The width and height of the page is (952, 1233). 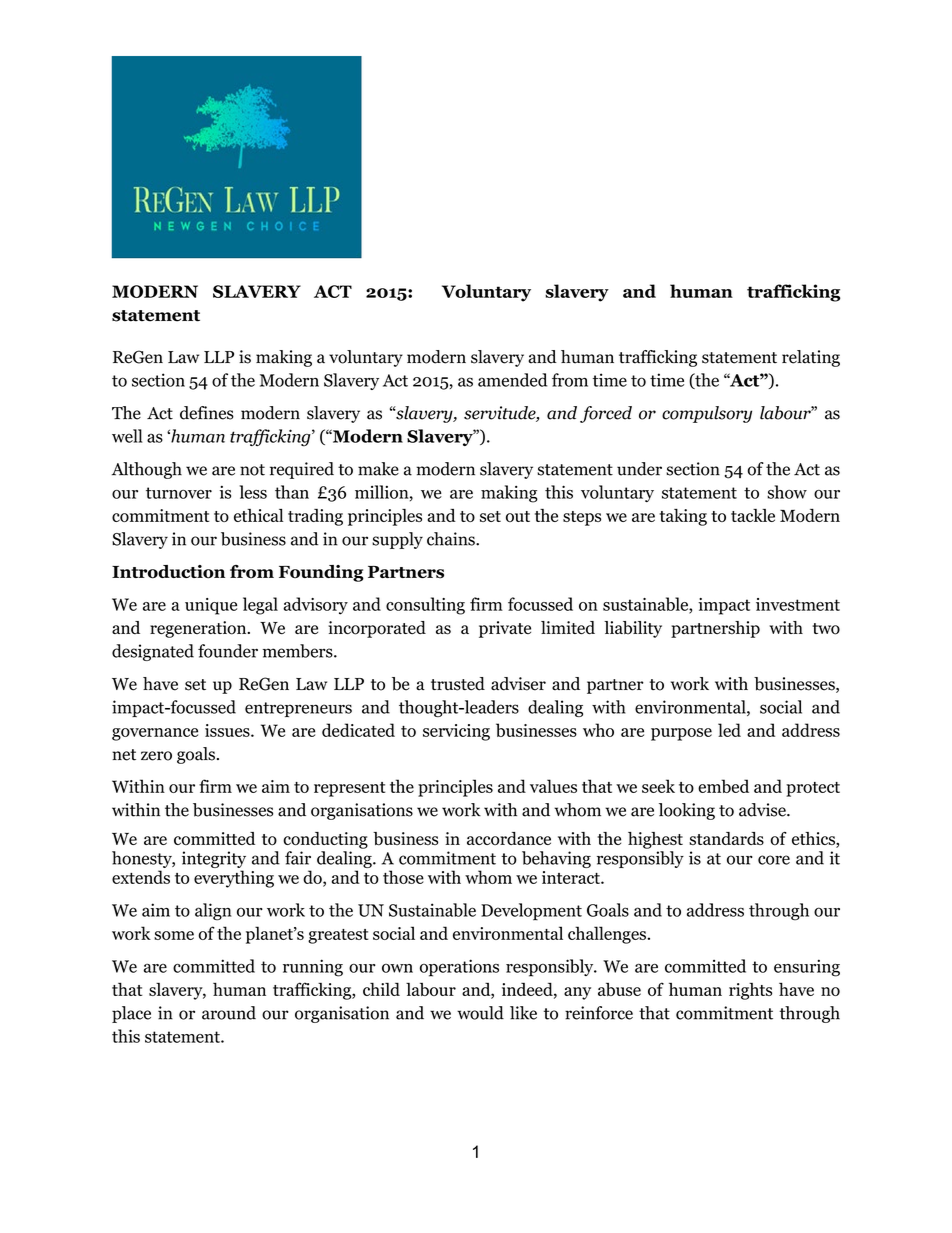 What do you see at coordinates (753, 515) in the page?
I see `tackle` at bounding box center [753, 515].
